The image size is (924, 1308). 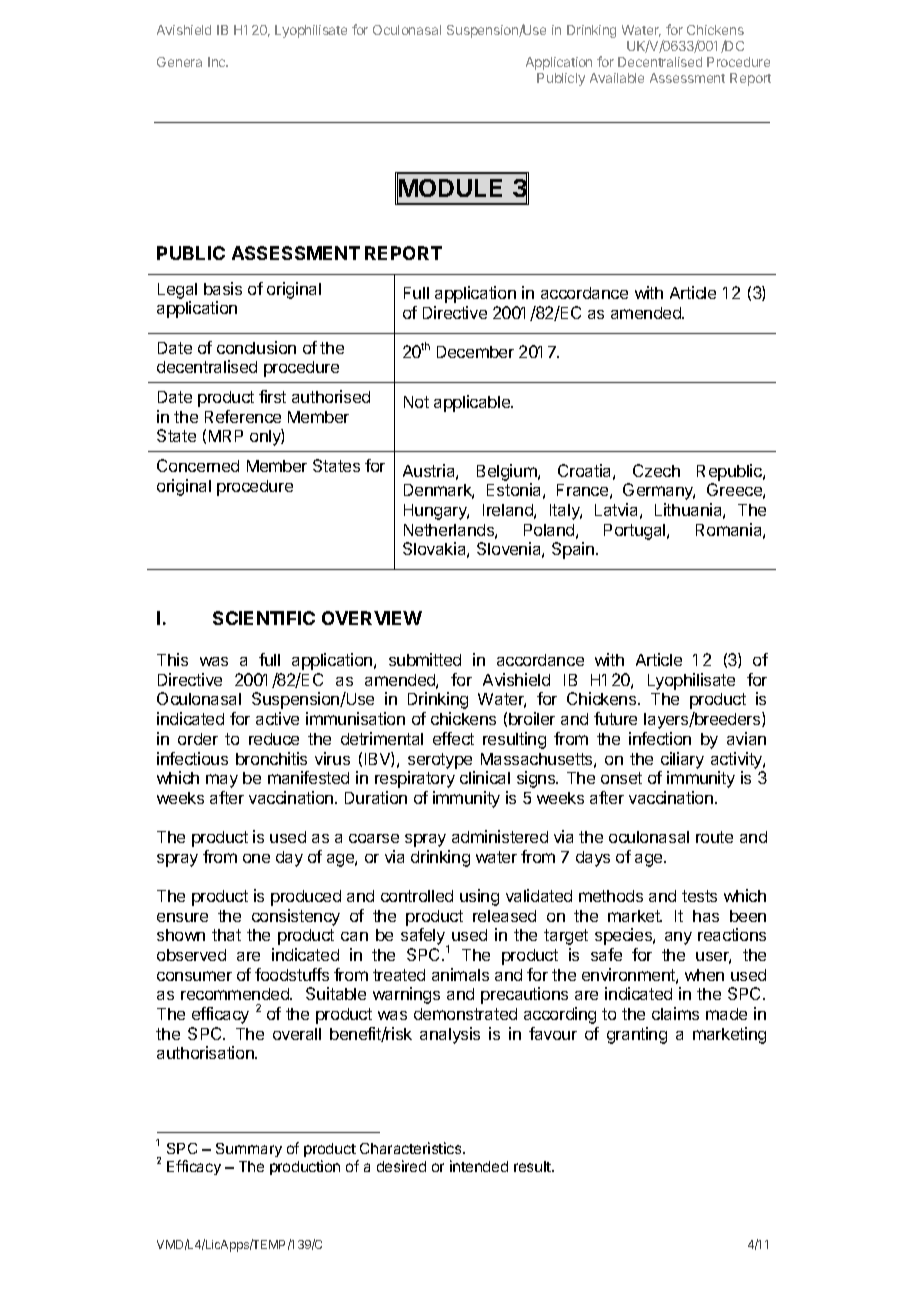 I want to click on applicable, so click(x=473, y=403).
